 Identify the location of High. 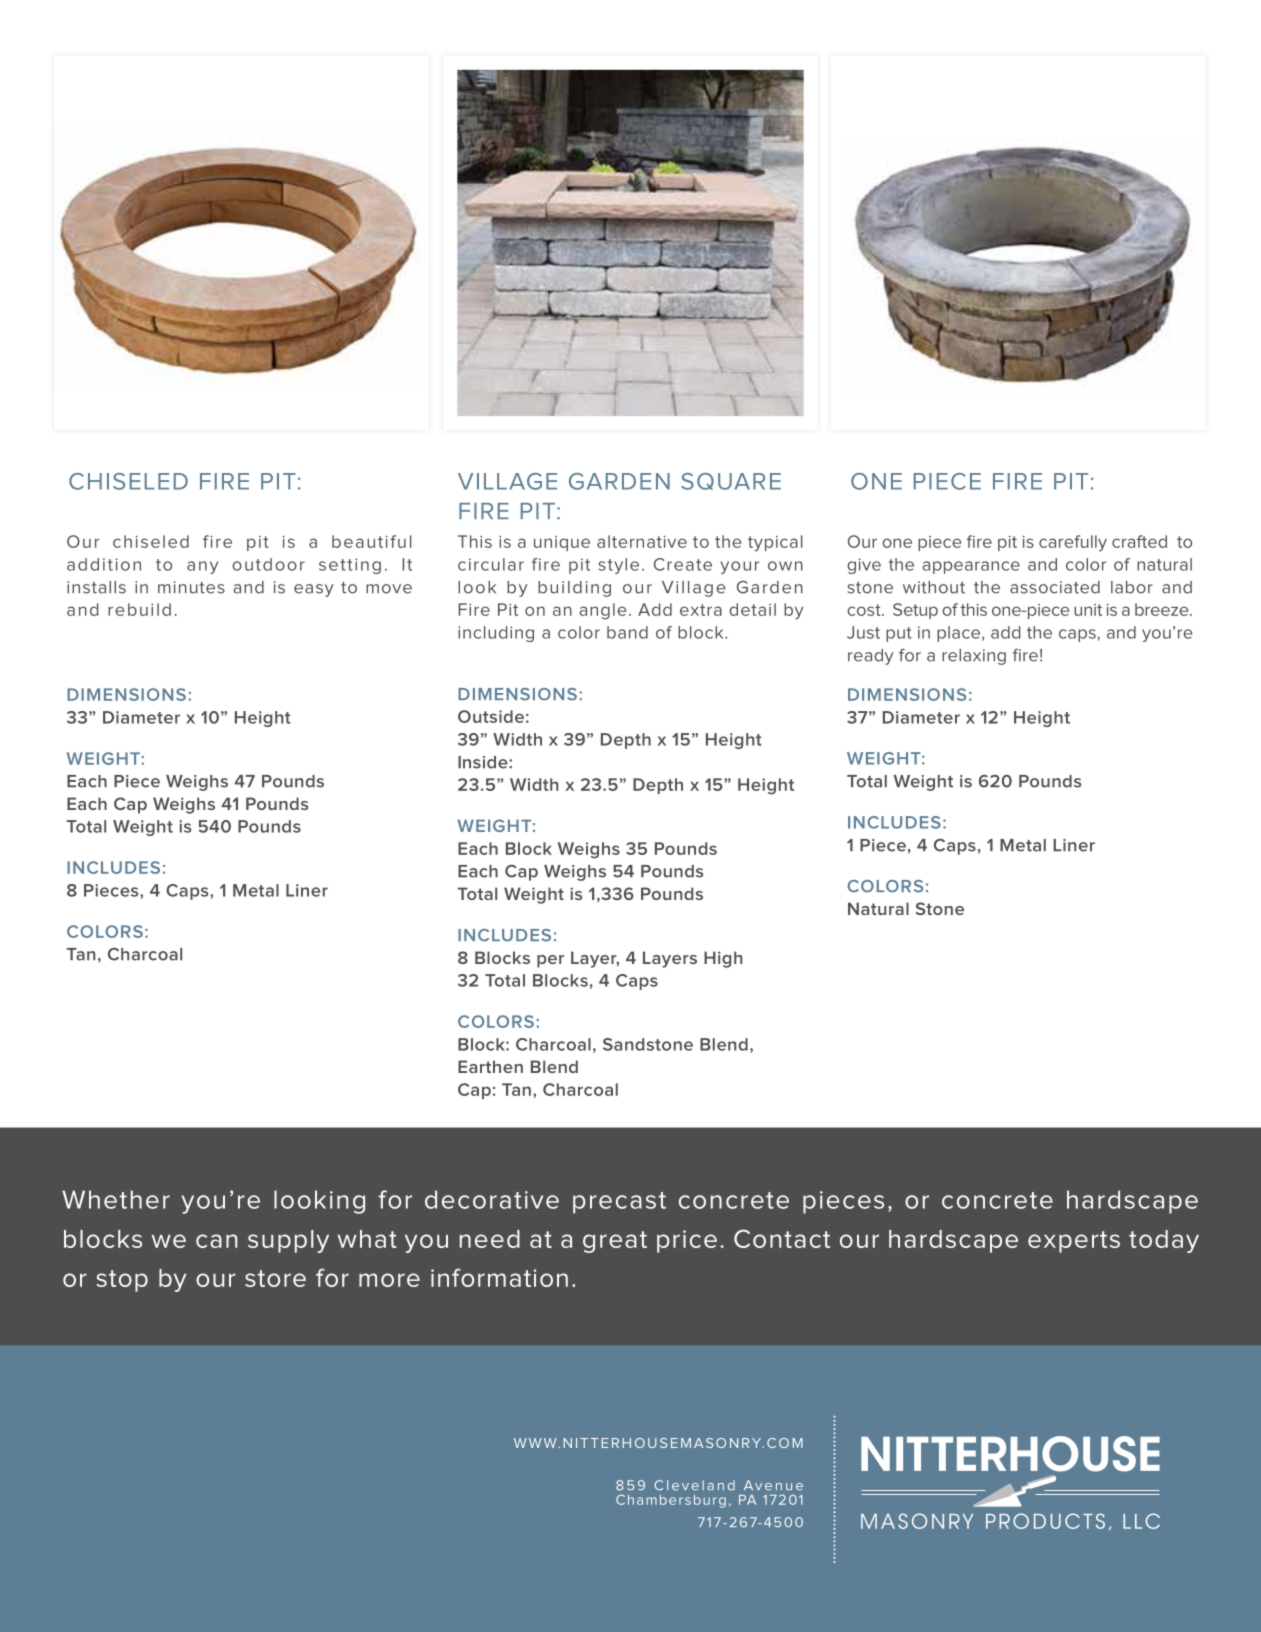
(723, 959).
